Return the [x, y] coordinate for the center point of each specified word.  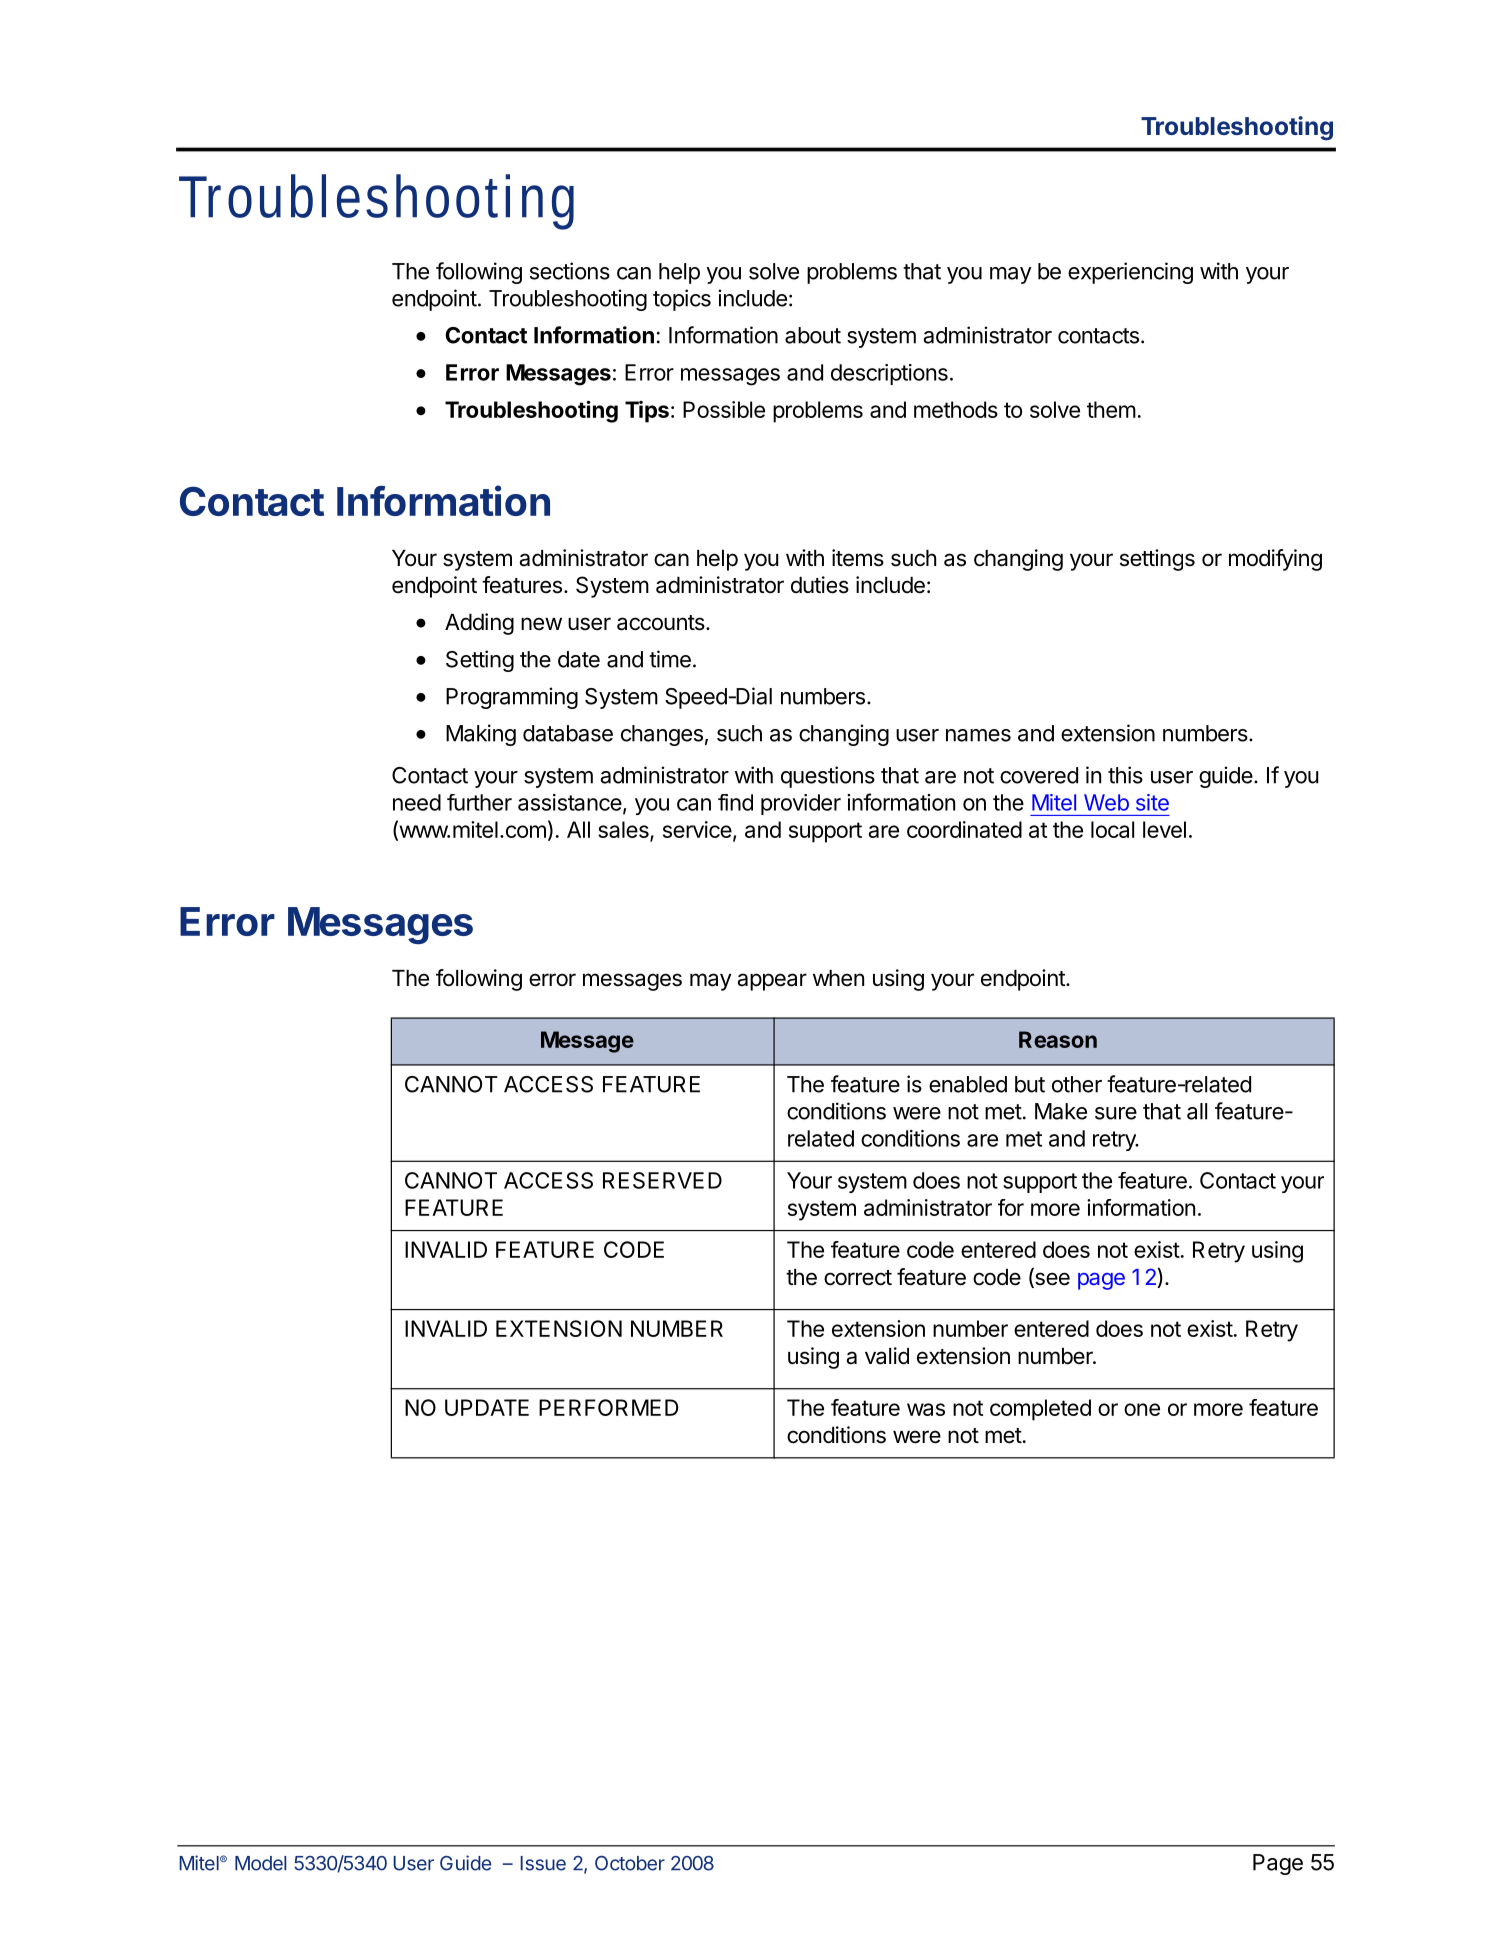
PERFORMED [609, 1407]
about [813, 335]
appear [772, 982]
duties [820, 585]
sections [570, 271]
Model [260, 1863]
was [926, 1409]
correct [858, 1278]
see [1051, 1280]
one [1142, 1409]
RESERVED [662, 1180]
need [417, 802]
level [1164, 829]
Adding [479, 624]
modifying [1275, 560]
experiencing [1130, 273]
